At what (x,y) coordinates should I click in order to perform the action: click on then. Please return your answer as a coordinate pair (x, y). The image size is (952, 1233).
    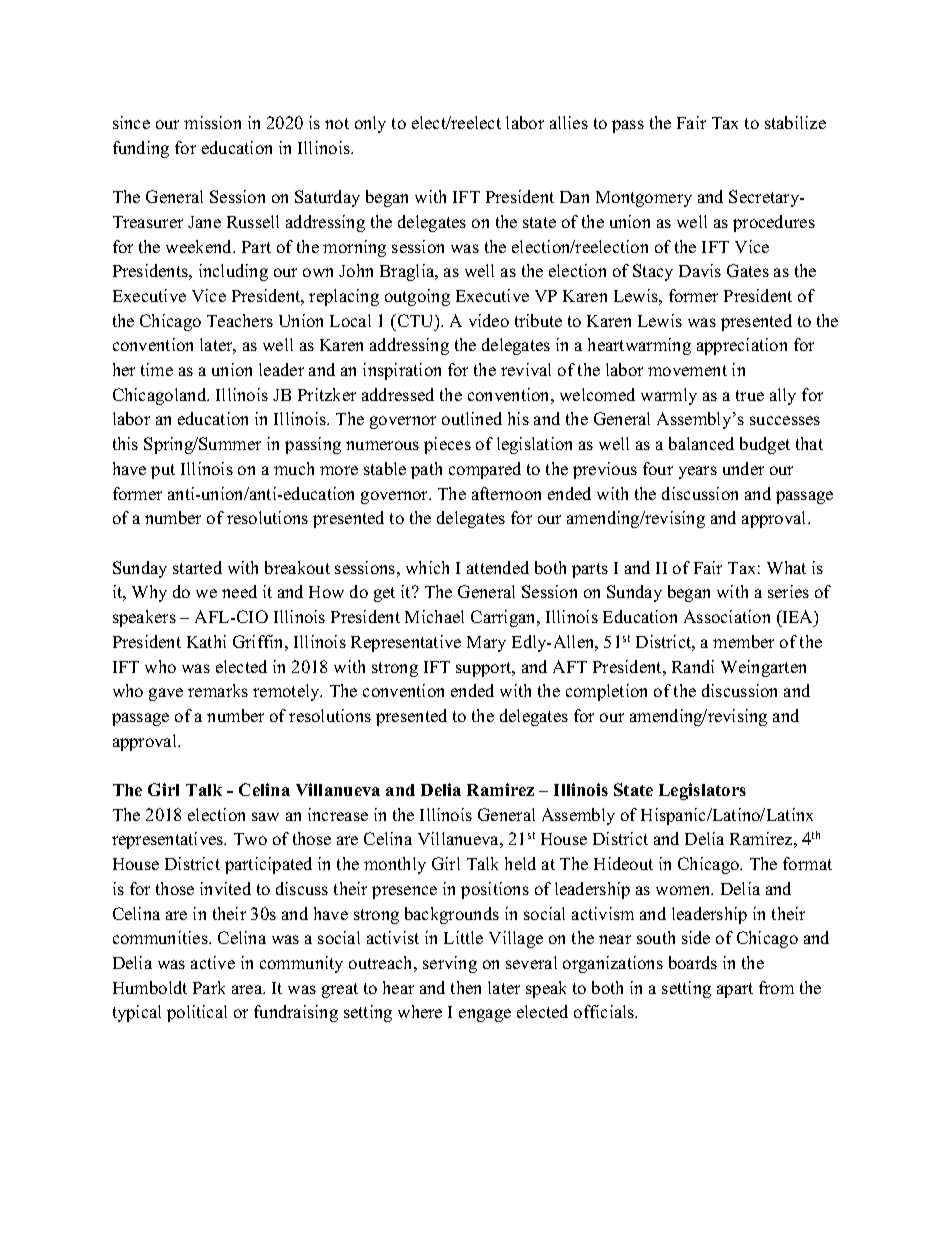
    Looking at the image, I should click on (466, 987).
